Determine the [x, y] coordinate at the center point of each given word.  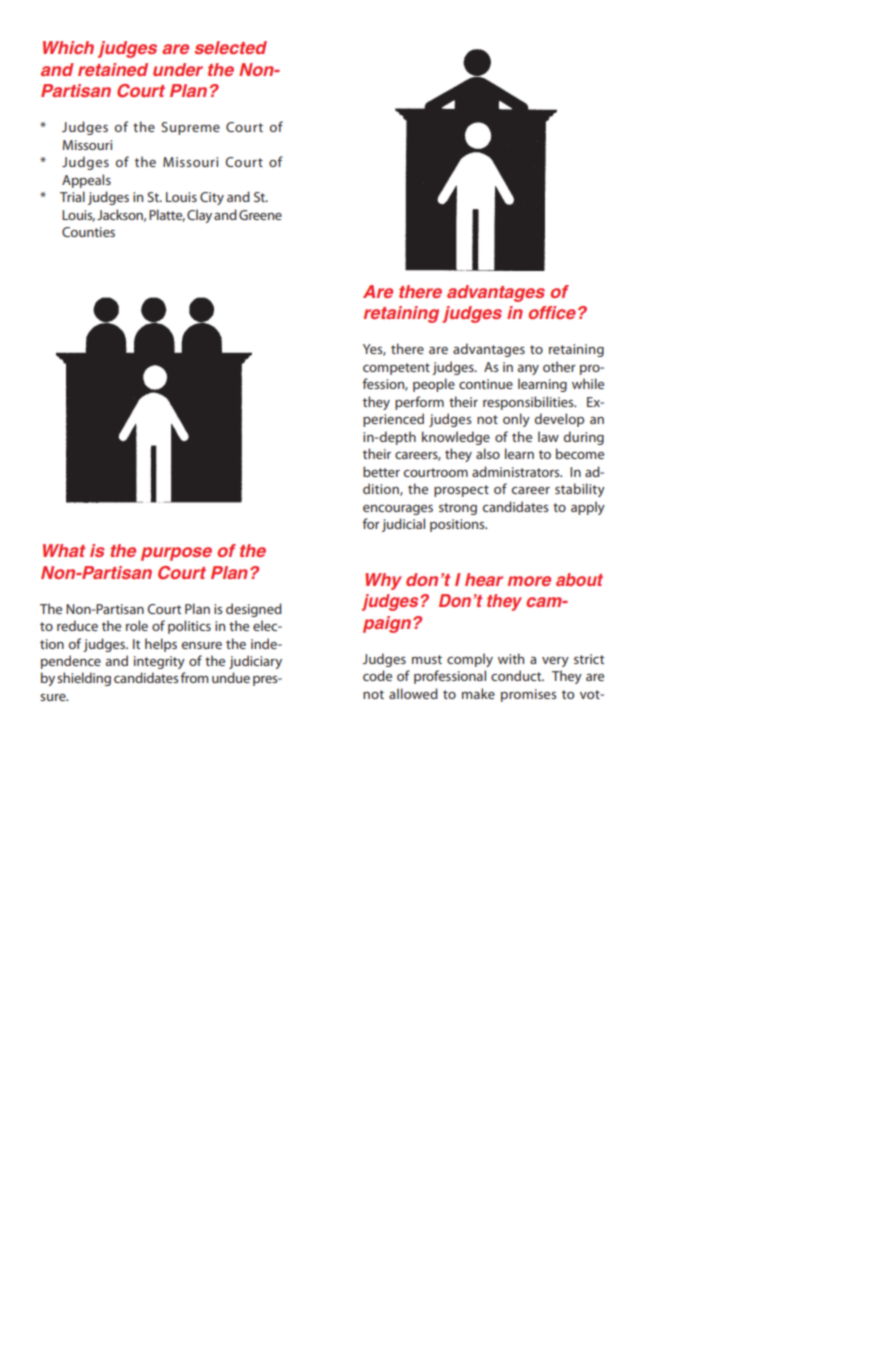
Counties [88, 232]
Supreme [190, 128]
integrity [159, 662]
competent [396, 369]
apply [588, 508]
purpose [176, 554]
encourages [398, 510]
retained [113, 69]
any [528, 370]
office [553, 312]
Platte [167, 215]
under [178, 69]
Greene [260, 215]
